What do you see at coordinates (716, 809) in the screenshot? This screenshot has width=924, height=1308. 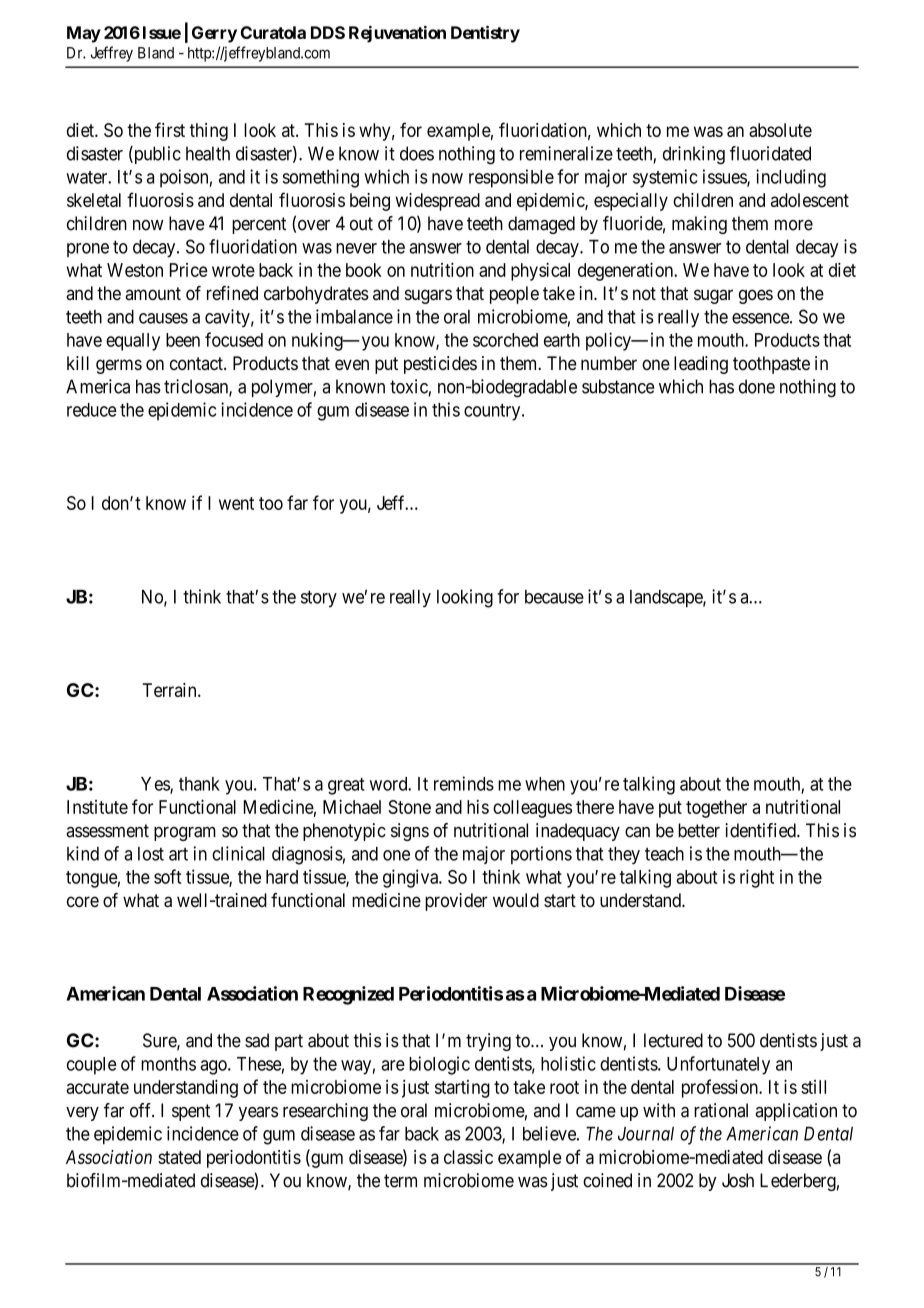 I see `together` at bounding box center [716, 809].
